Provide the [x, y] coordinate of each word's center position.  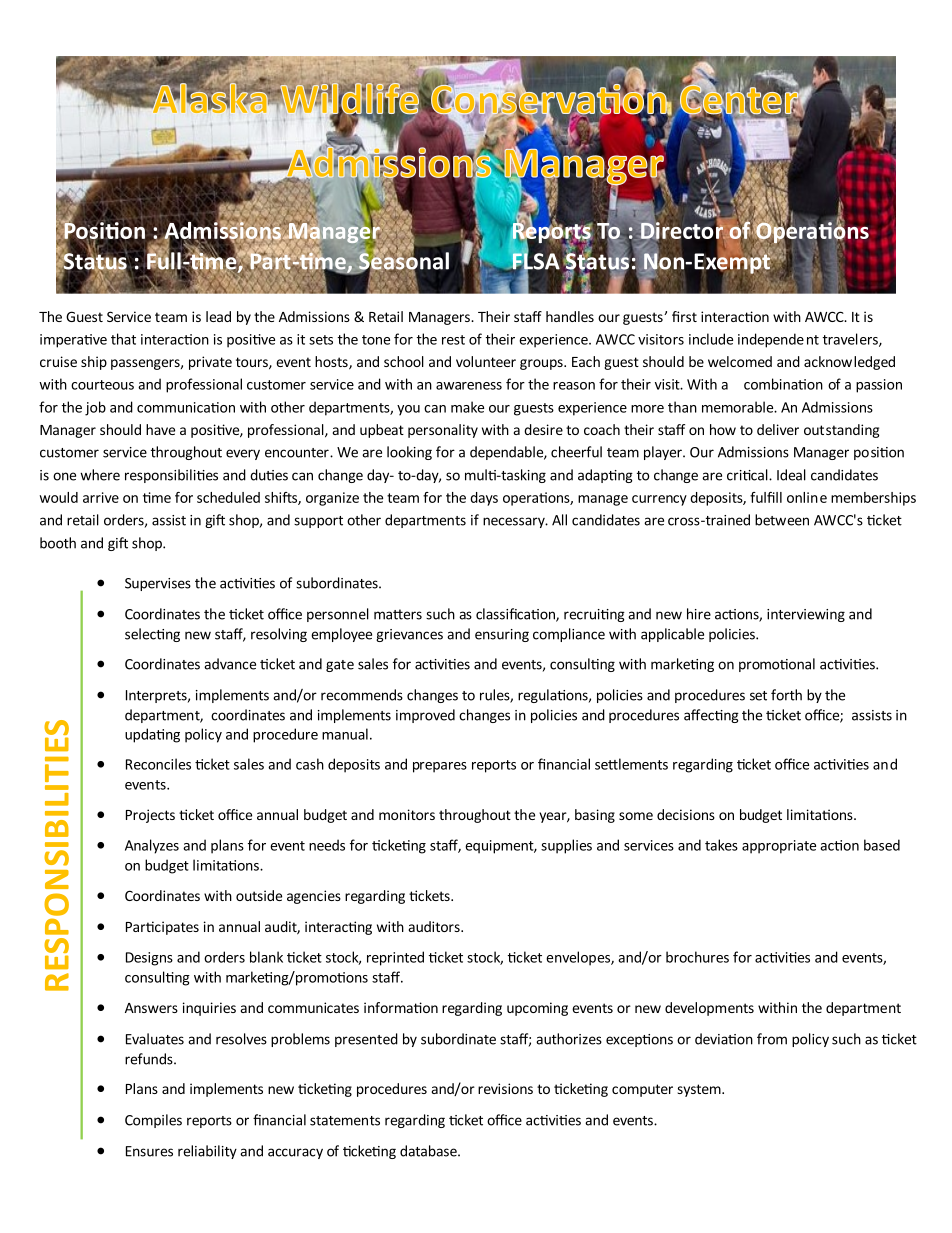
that [123, 339]
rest [453, 340]
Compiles [153, 1121]
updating [152, 735]
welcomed [740, 361]
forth [786, 695]
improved [425, 716]
